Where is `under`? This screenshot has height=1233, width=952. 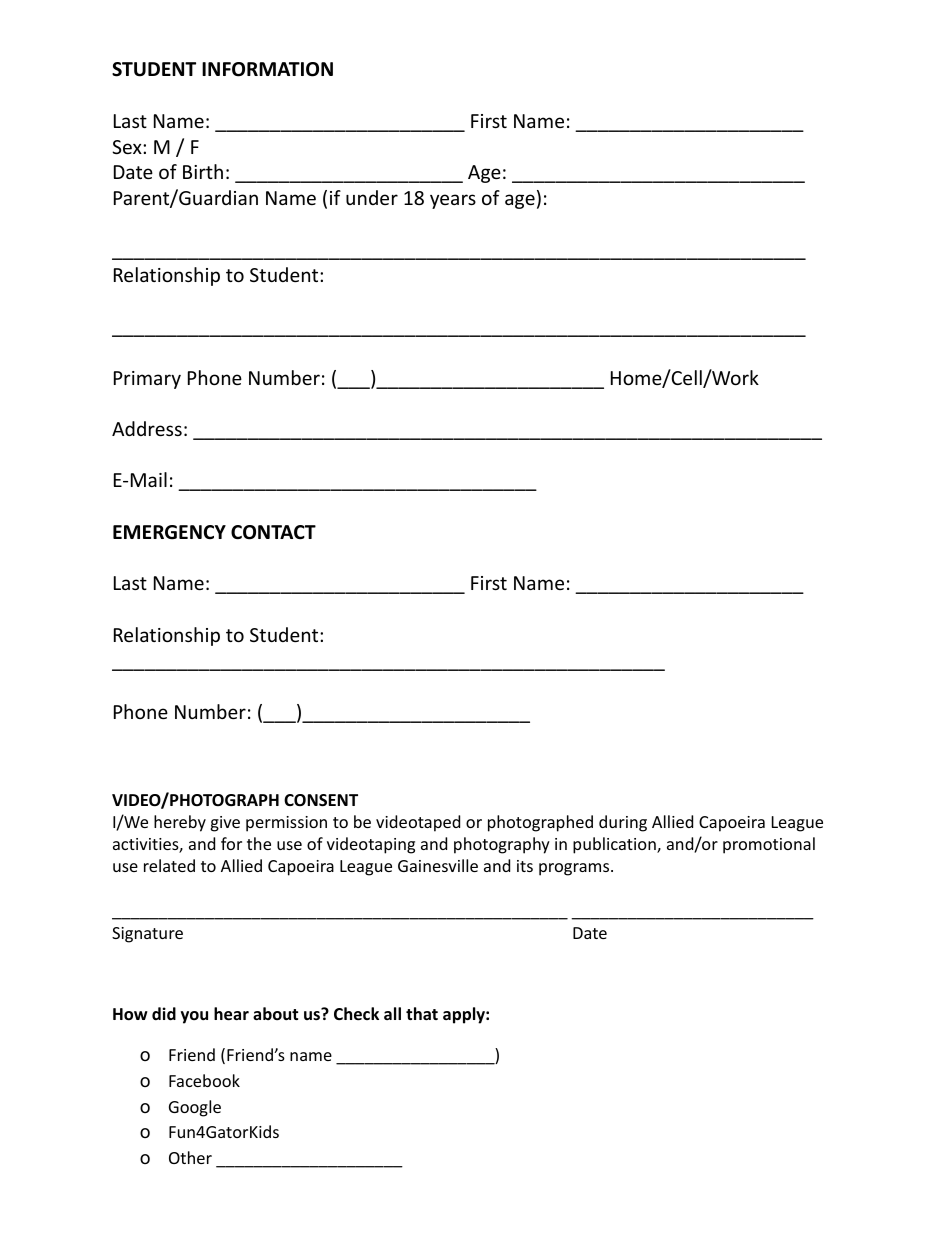 under is located at coordinates (372, 197).
